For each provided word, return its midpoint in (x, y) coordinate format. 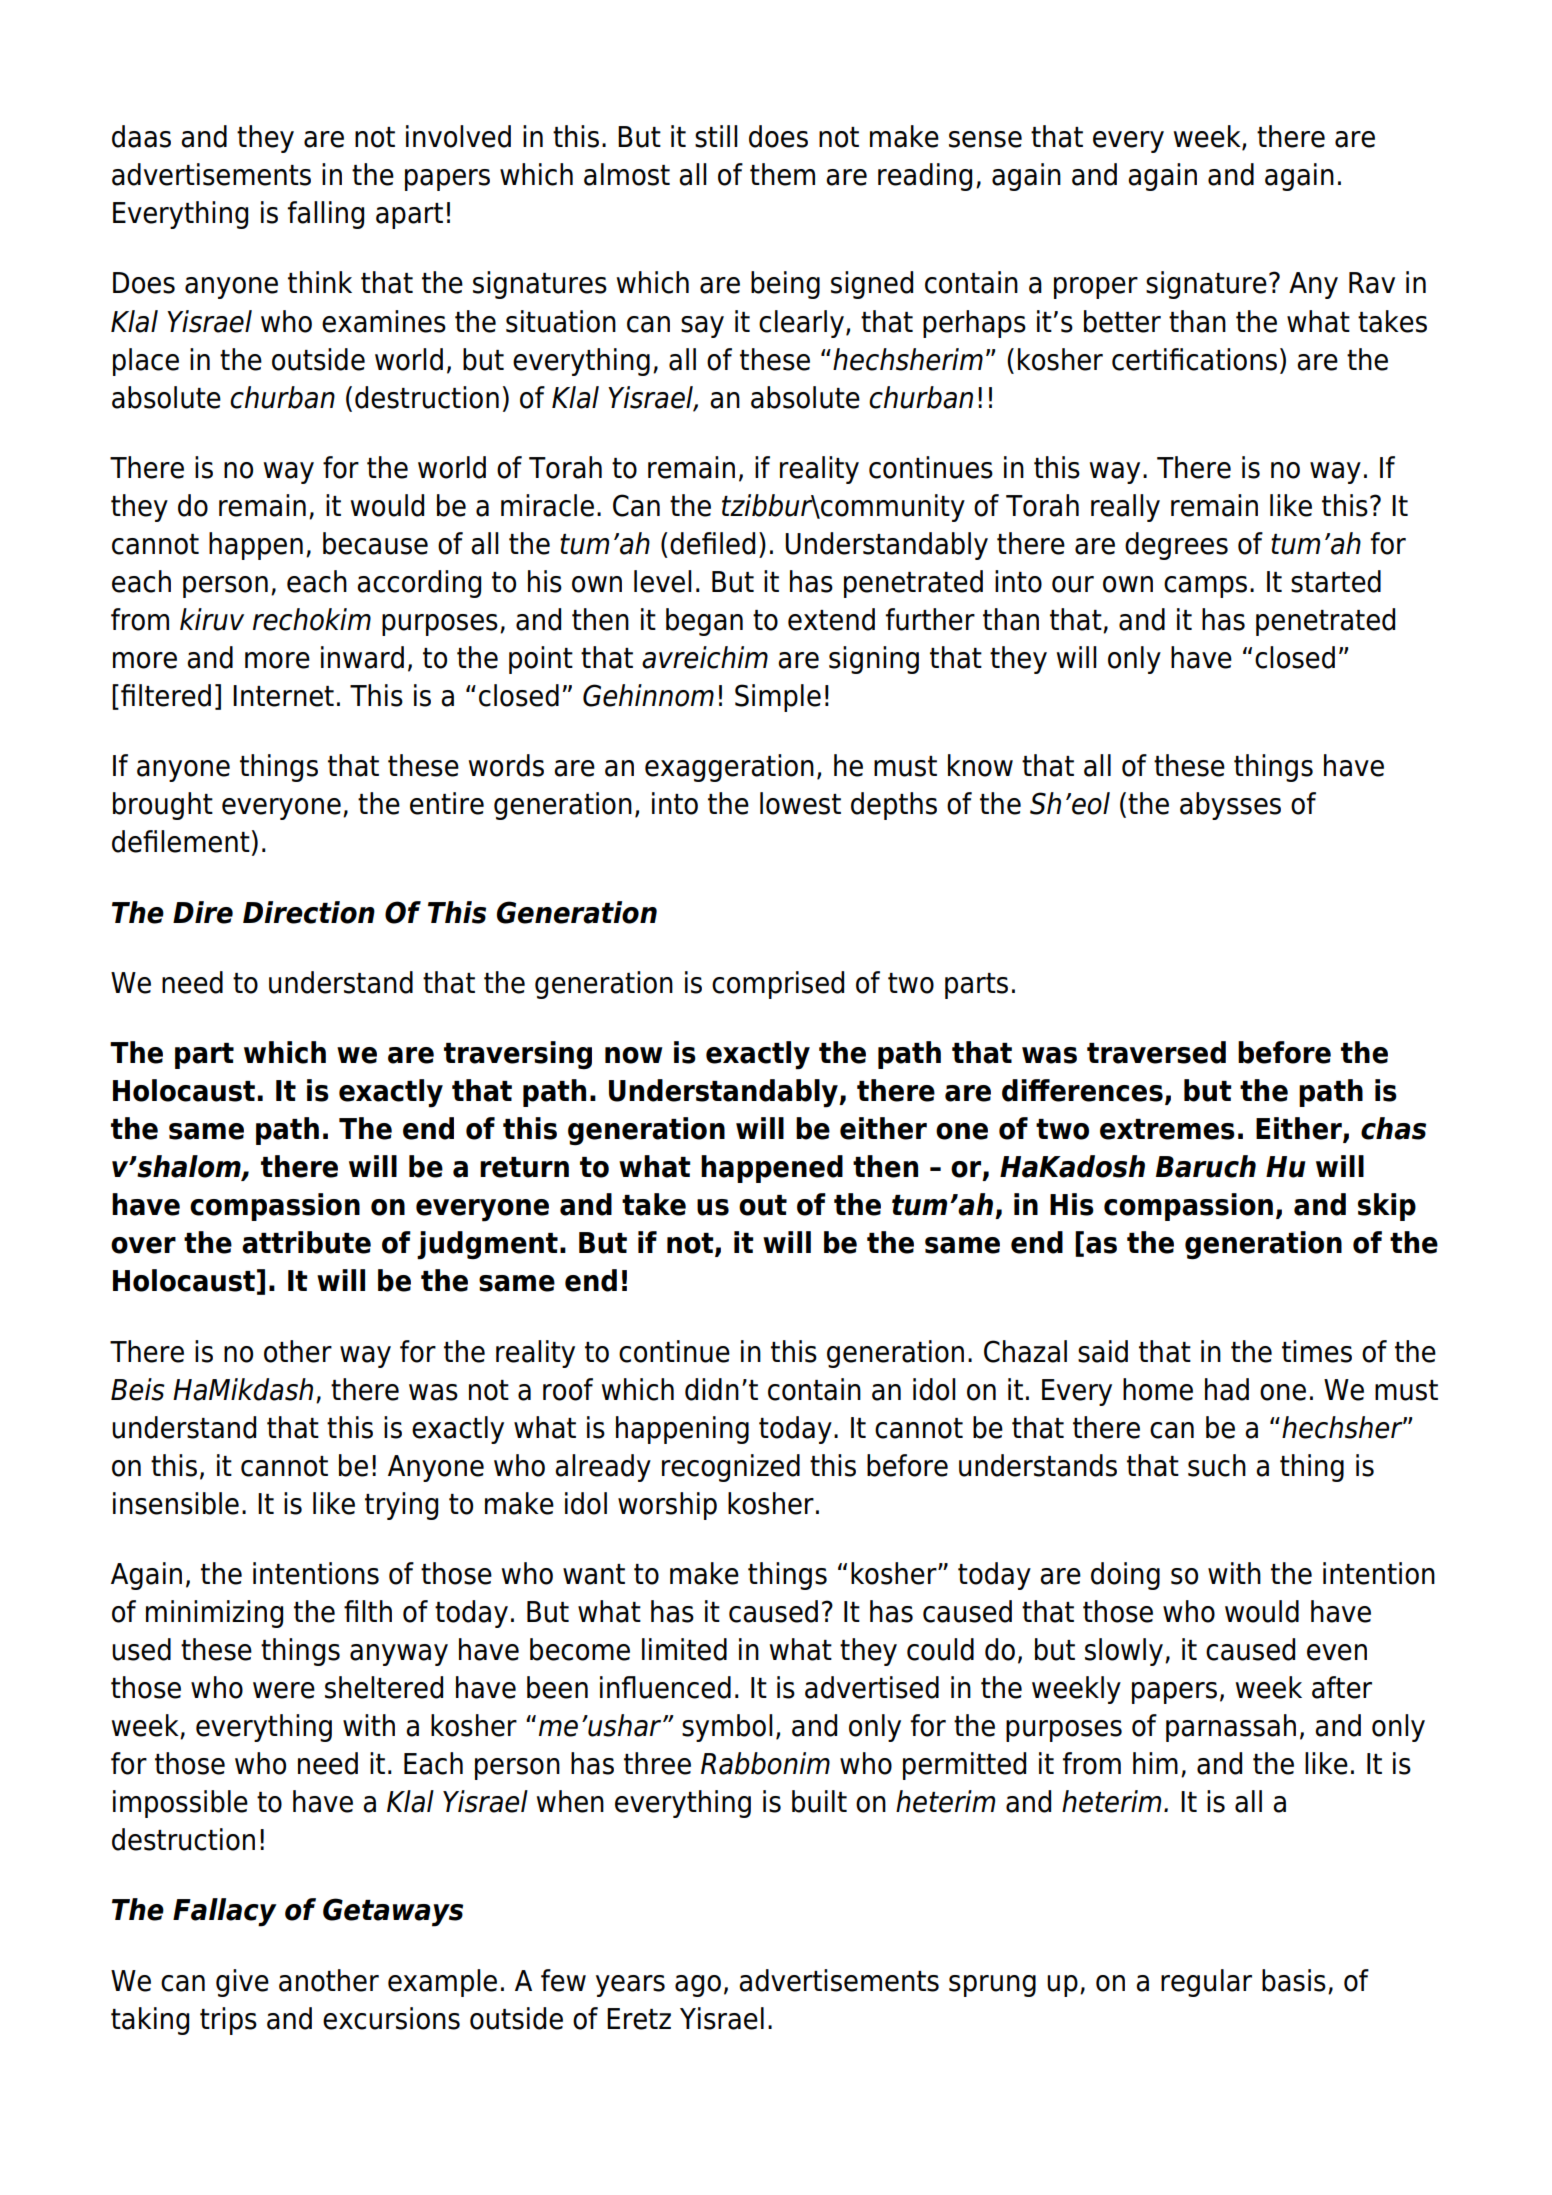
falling (326, 215)
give (242, 1983)
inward (362, 657)
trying (401, 1506)
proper (1096, 288)
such (1217, 1465)
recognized (731, 1468)
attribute (306, 1242)
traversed (1156, 1052)
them (782, 174)
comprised (778, 985)
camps (1205, 587)
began (704, 622)
